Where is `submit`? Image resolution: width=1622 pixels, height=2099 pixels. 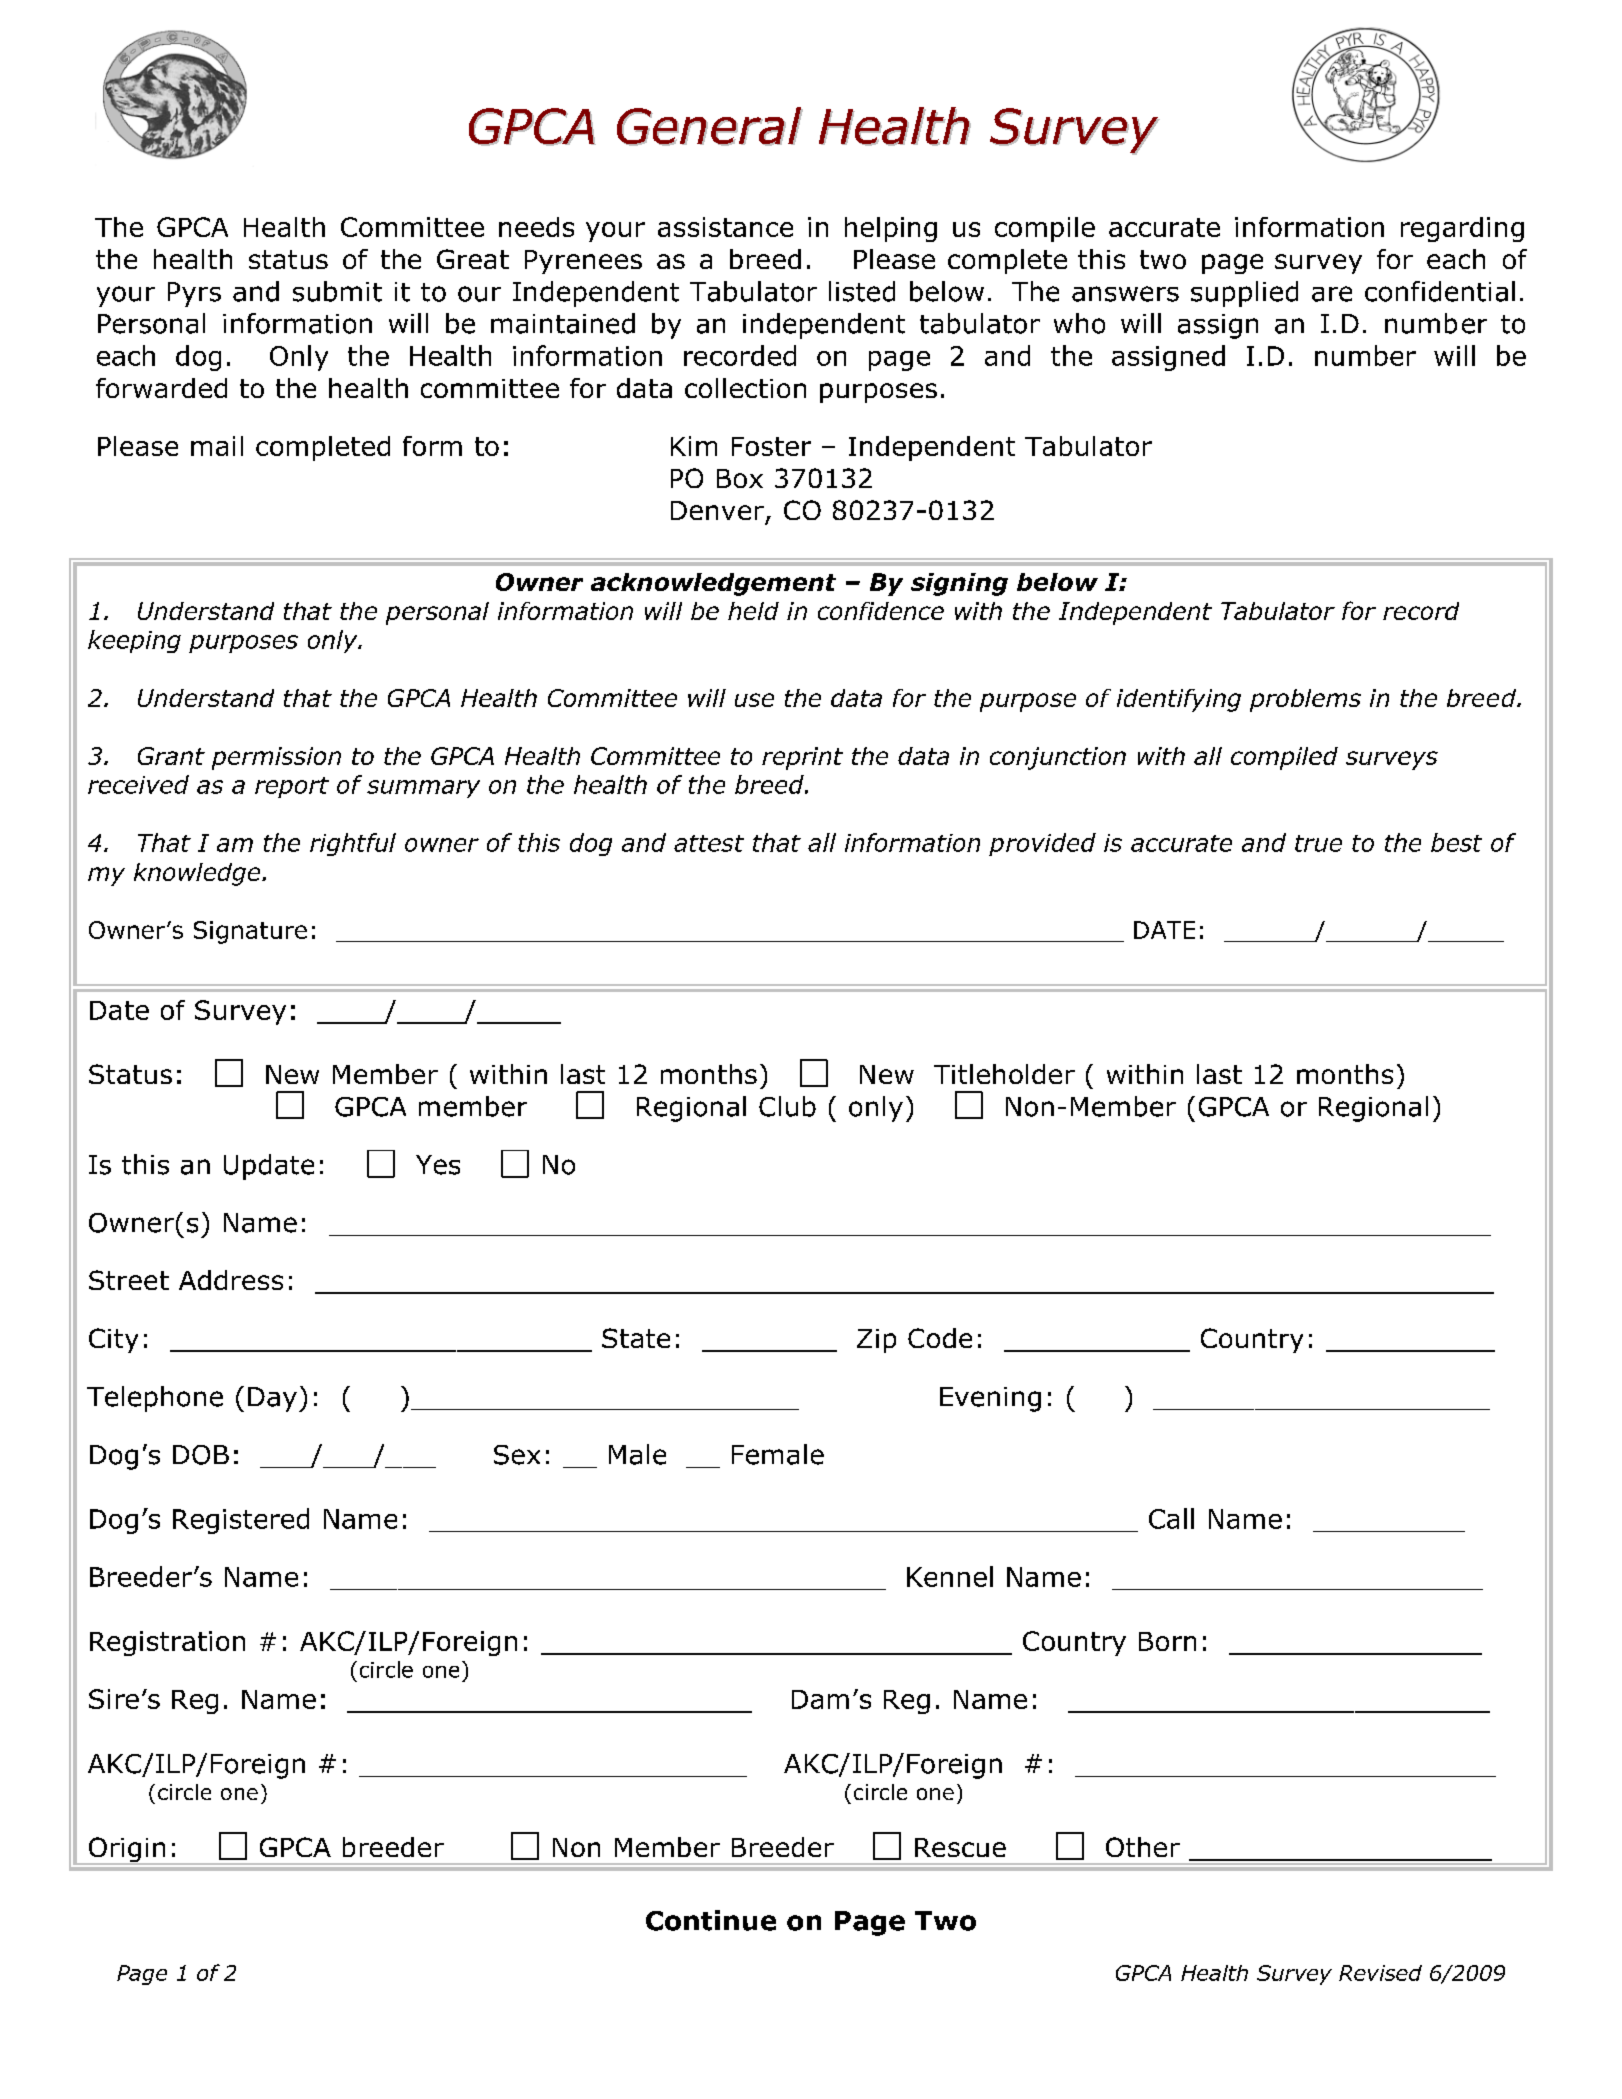
submit is located at coordinates (337, 291).
